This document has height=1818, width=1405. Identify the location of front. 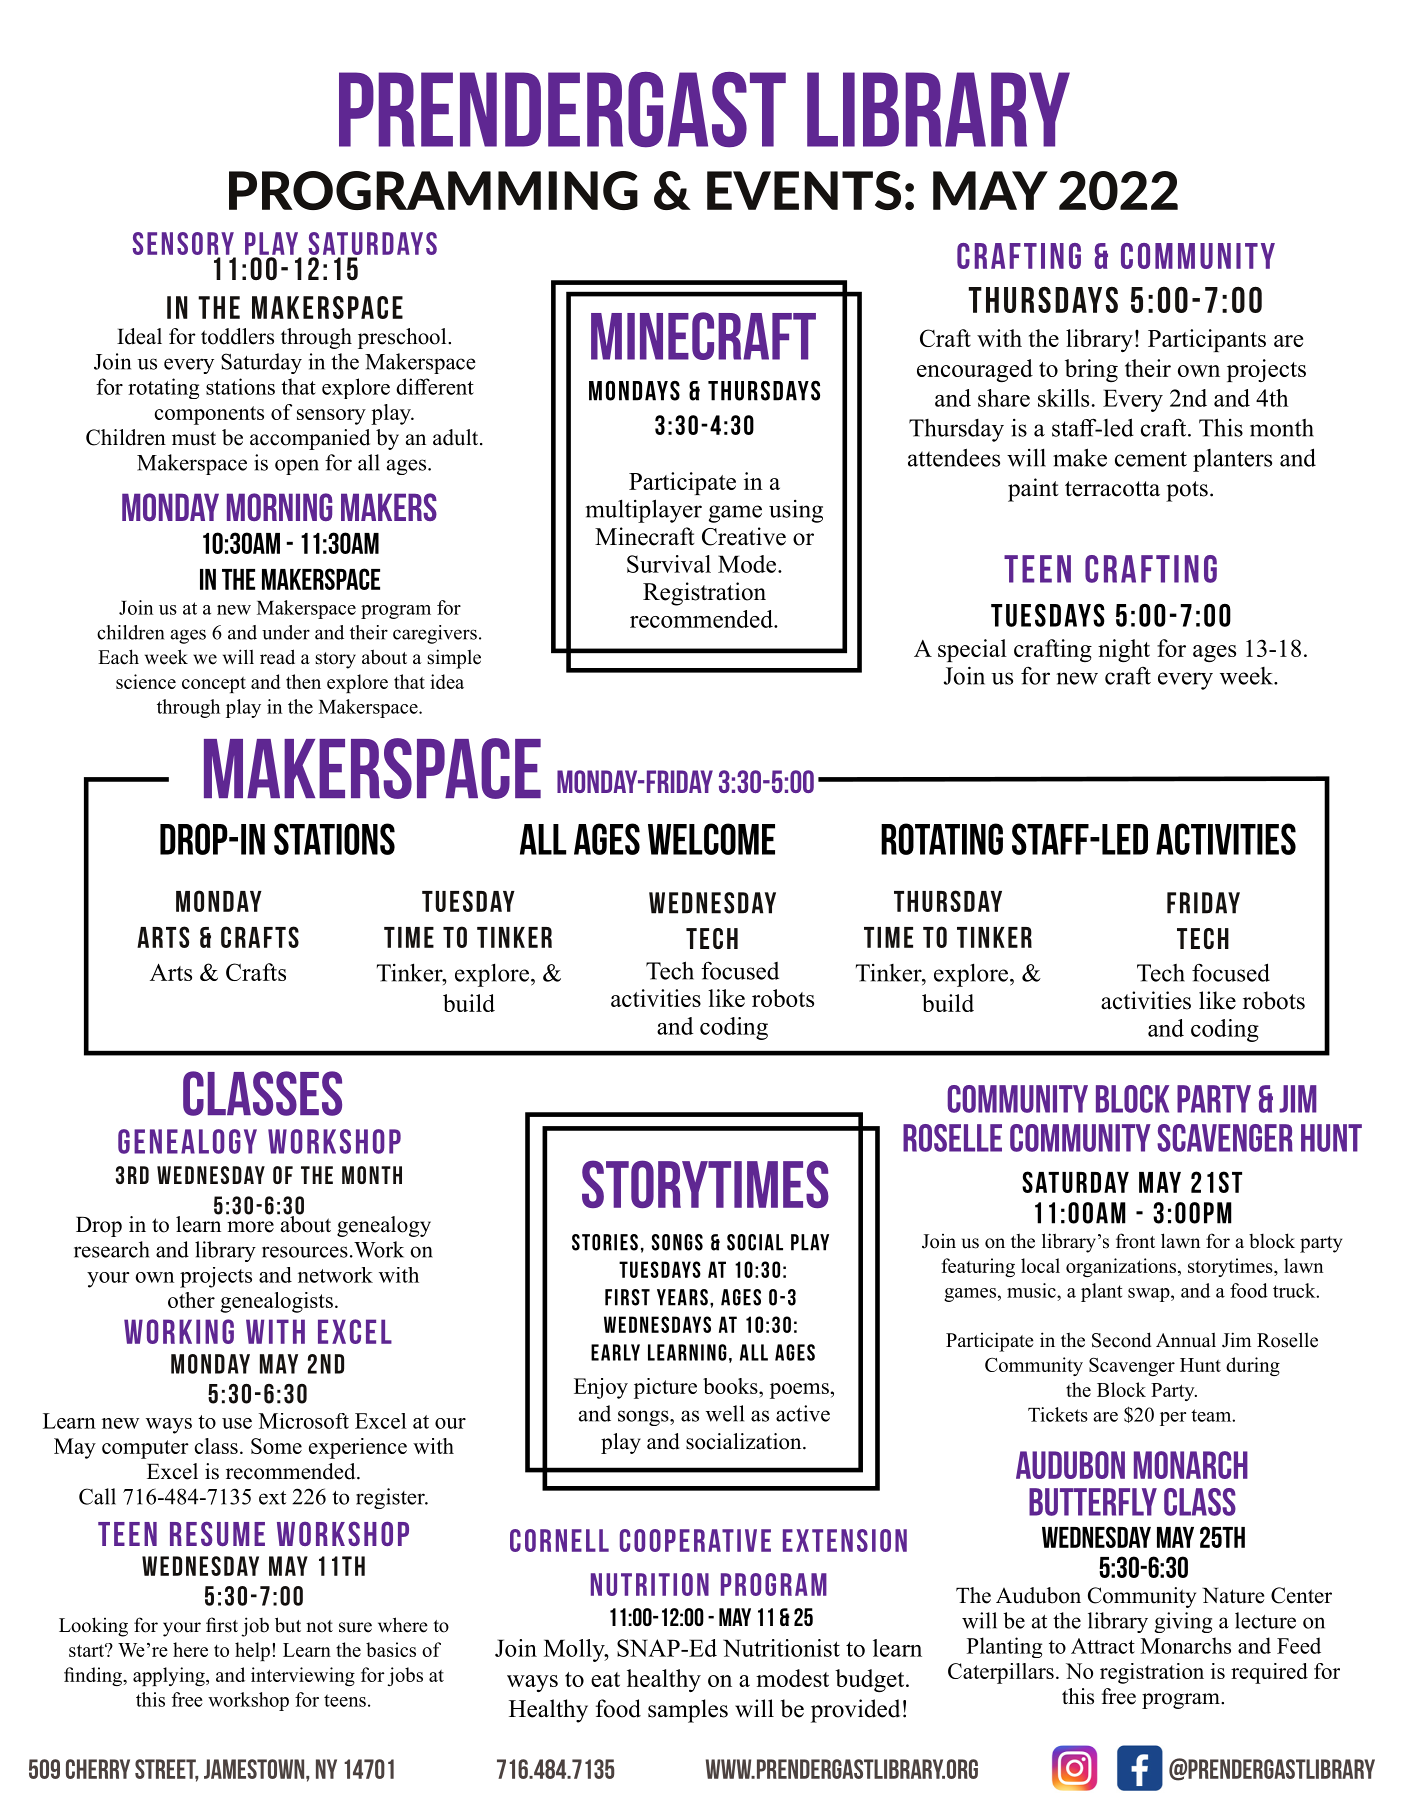
(1135, 1241).
